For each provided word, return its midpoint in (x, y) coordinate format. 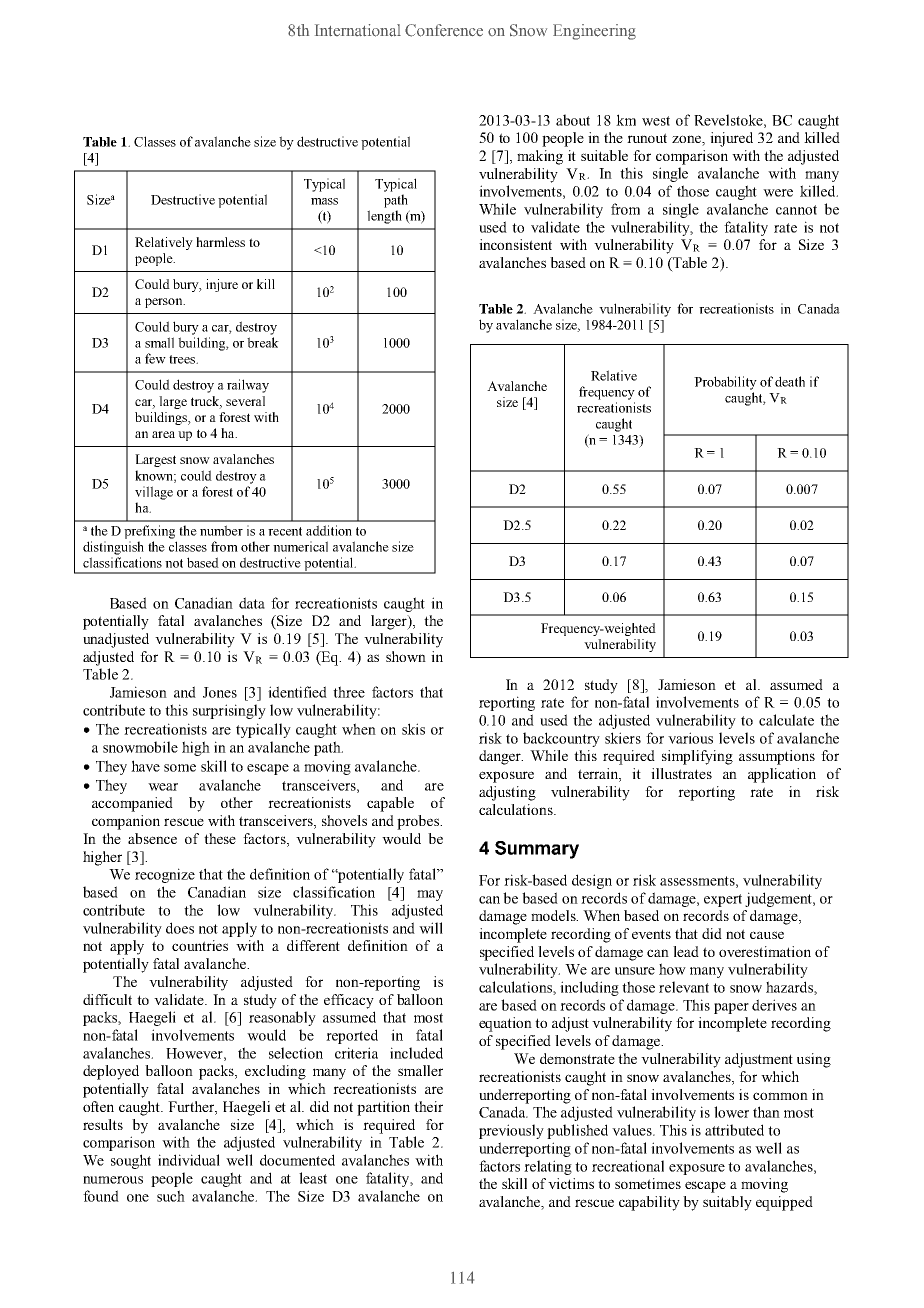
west (656, 121)
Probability (725, 383)
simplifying (697, 757)
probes (419, 822)
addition (329, 530)
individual (189, 1160)
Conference (444, 30)
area (163, 434)
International (358, 30)
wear (163, 787)
